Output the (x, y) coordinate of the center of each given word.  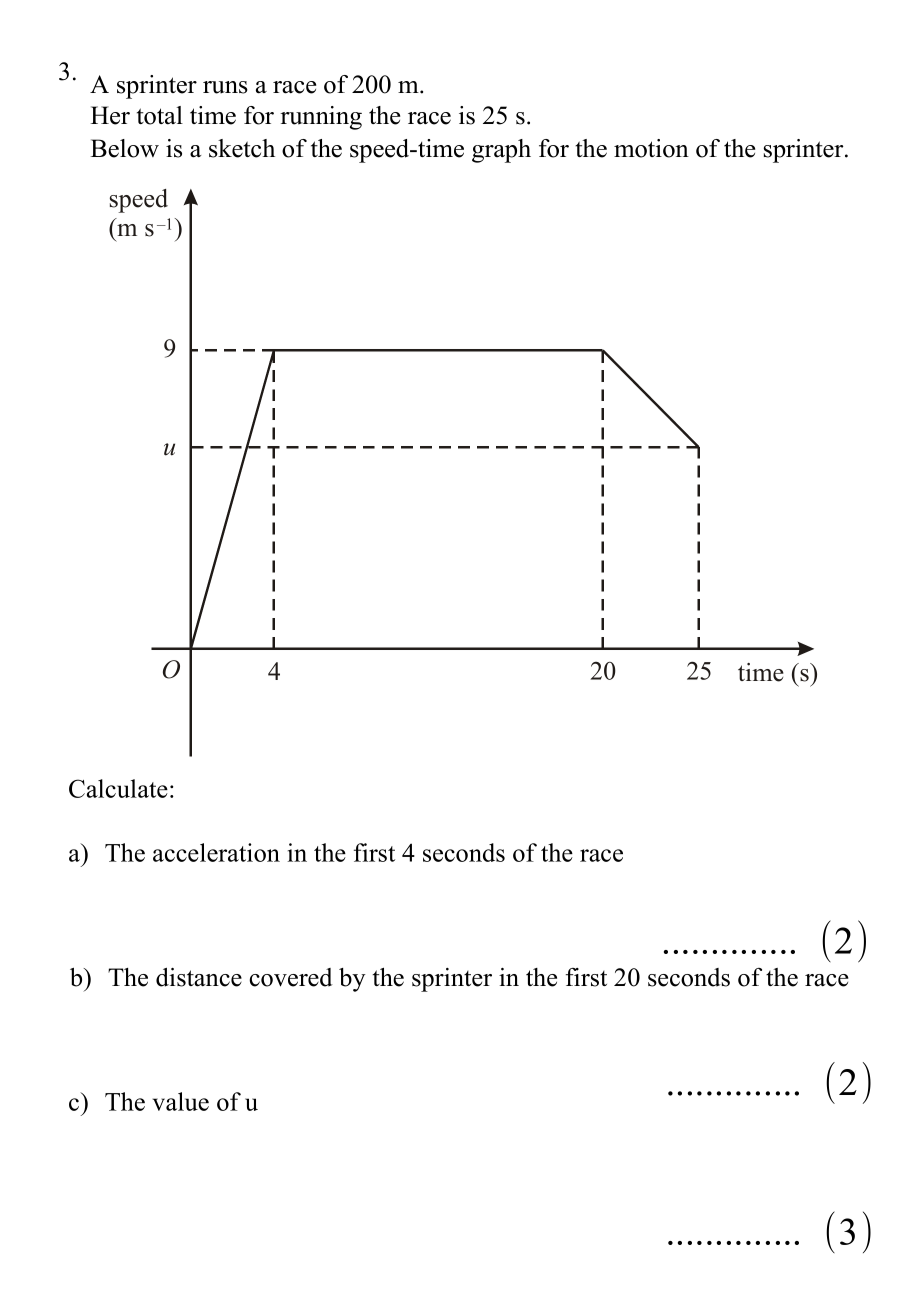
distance (199, 977)
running (321, 118)
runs (225, 87)
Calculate (118, 788)
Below (124, 148)
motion (651, 148)
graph (501, 151)
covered (291, 977)
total (160, 115)
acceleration (216, 852)
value (180, 1101)
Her (110, 115)
